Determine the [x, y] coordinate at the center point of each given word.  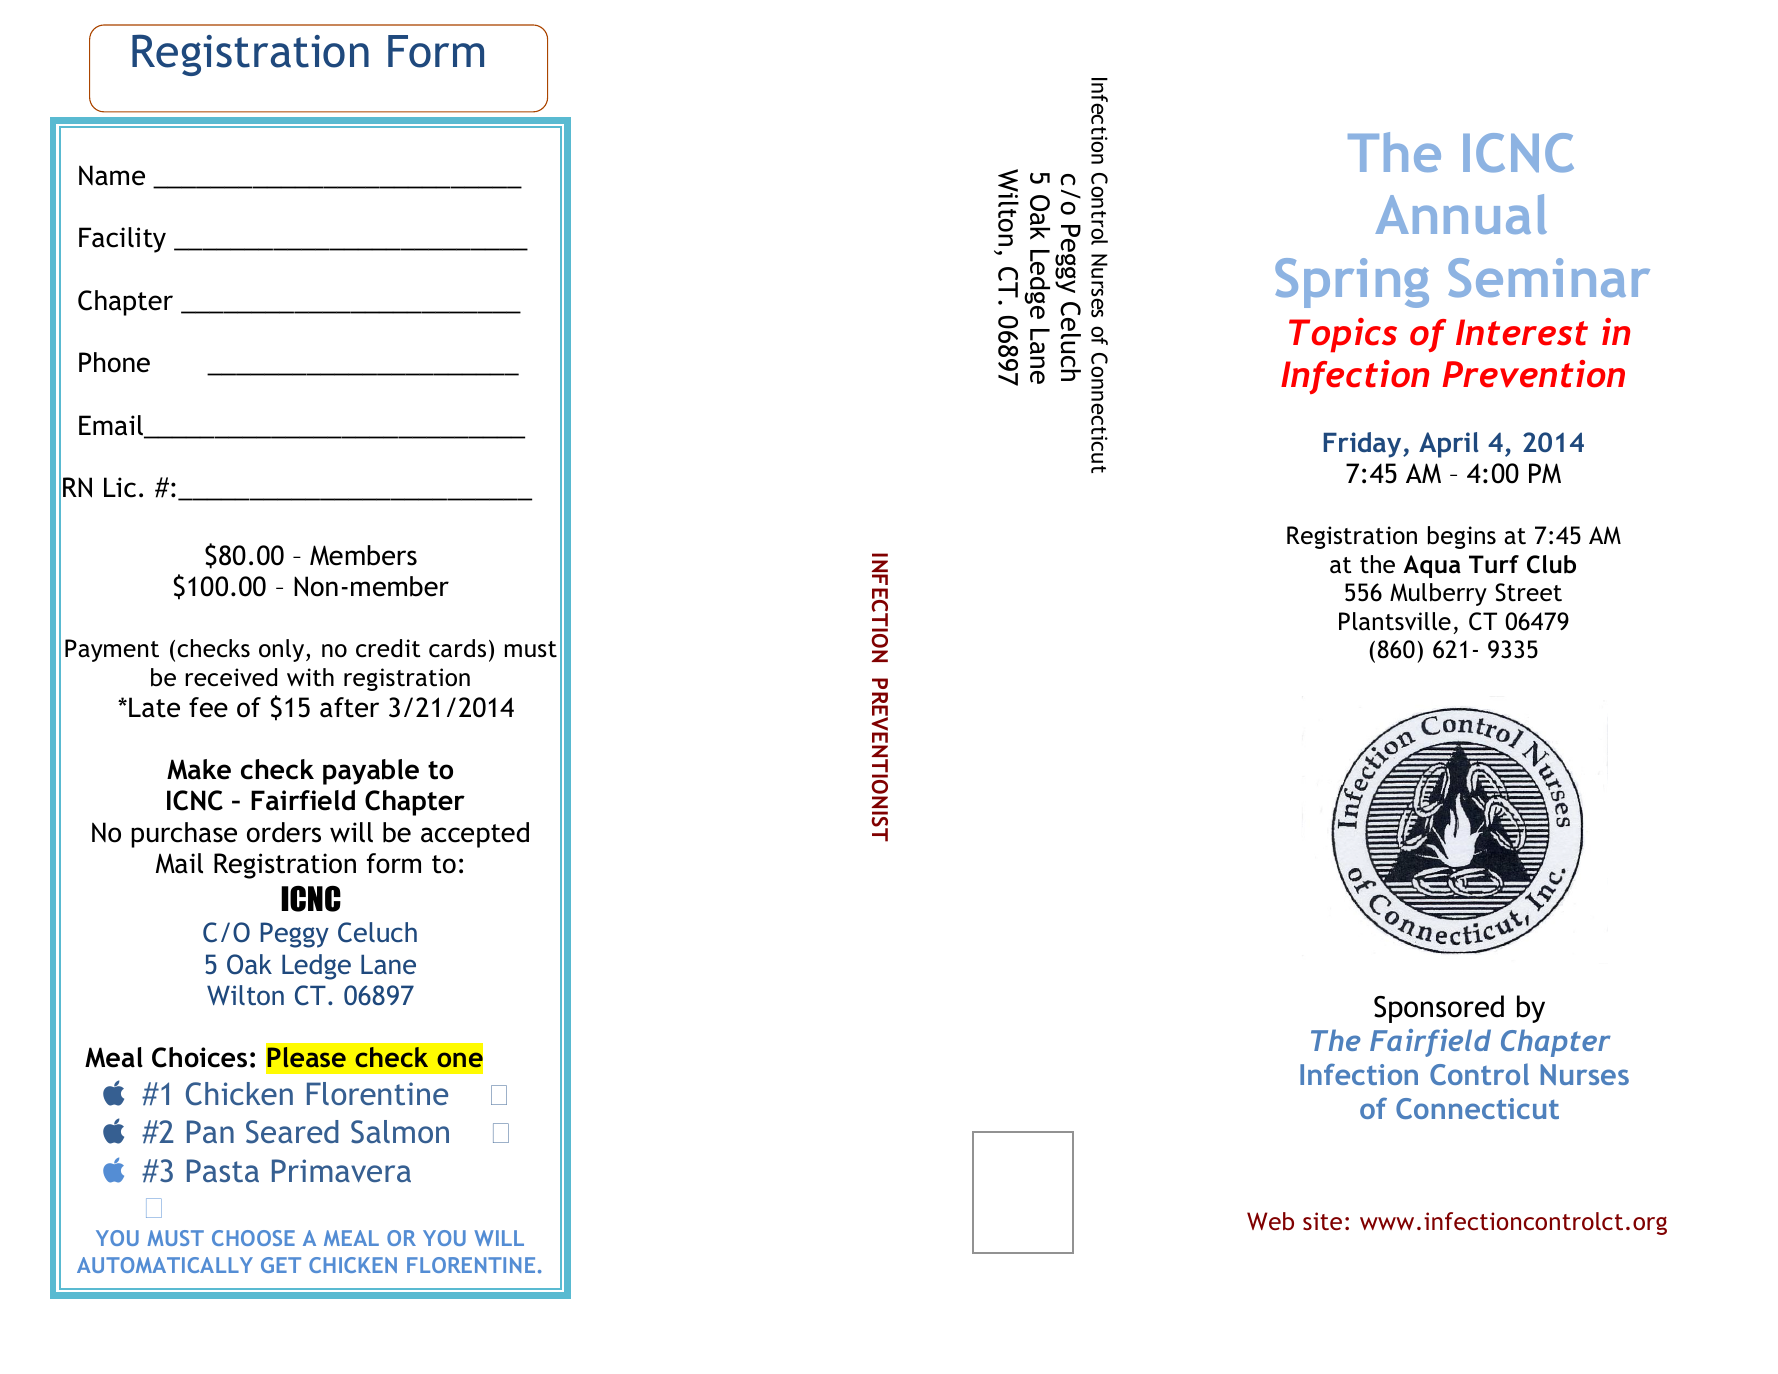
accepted [475, 835]
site [1322, 1221]
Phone [114, 362]
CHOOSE [253, 1238]
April [1448, 445]
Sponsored [1439, 1009]
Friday [1364, 445]
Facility [122, 240]
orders [284, 832]
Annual [1461, 214]
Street [1528, 592]
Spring [1352, 283]
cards [457, 648]
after [349, 707]
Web [1270, 1221]
